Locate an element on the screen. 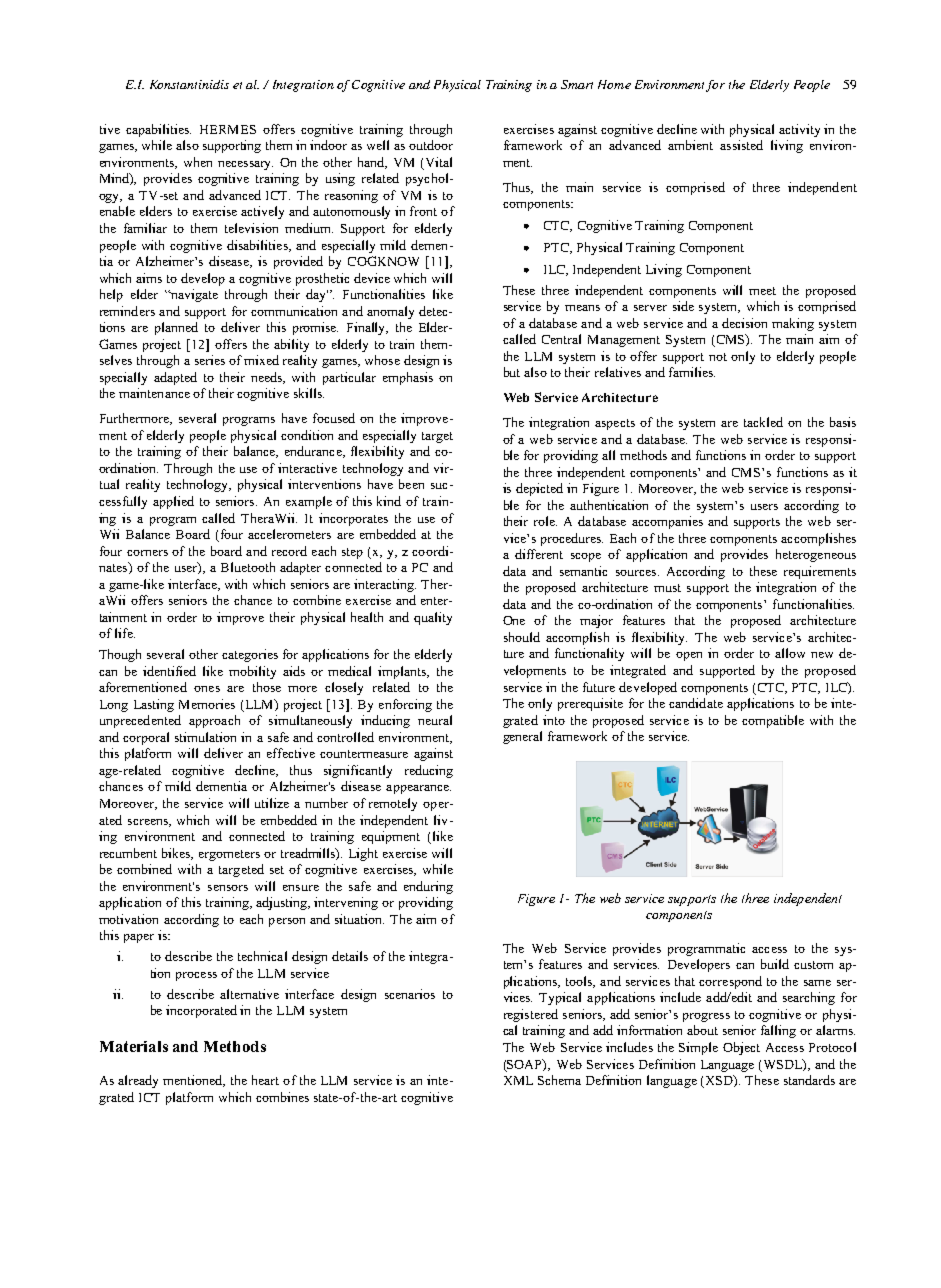 Image resolution: width=941 pixels, height=1288 pixels. HERMES is located at coordinates (228, 129).
